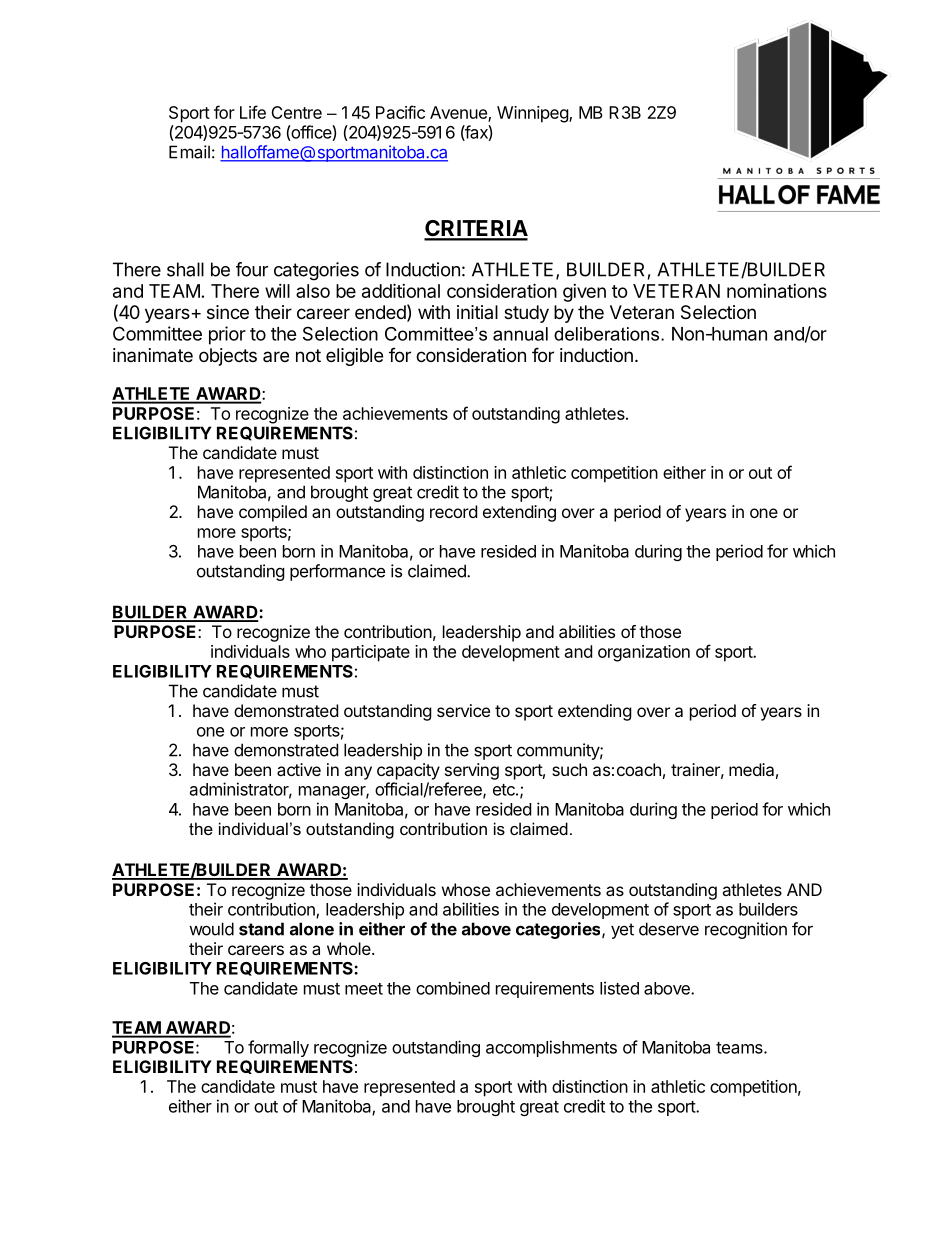 Image resolution: width=952 pixels, height=1233 pixels. I want to click on record, so click(453, 511).
